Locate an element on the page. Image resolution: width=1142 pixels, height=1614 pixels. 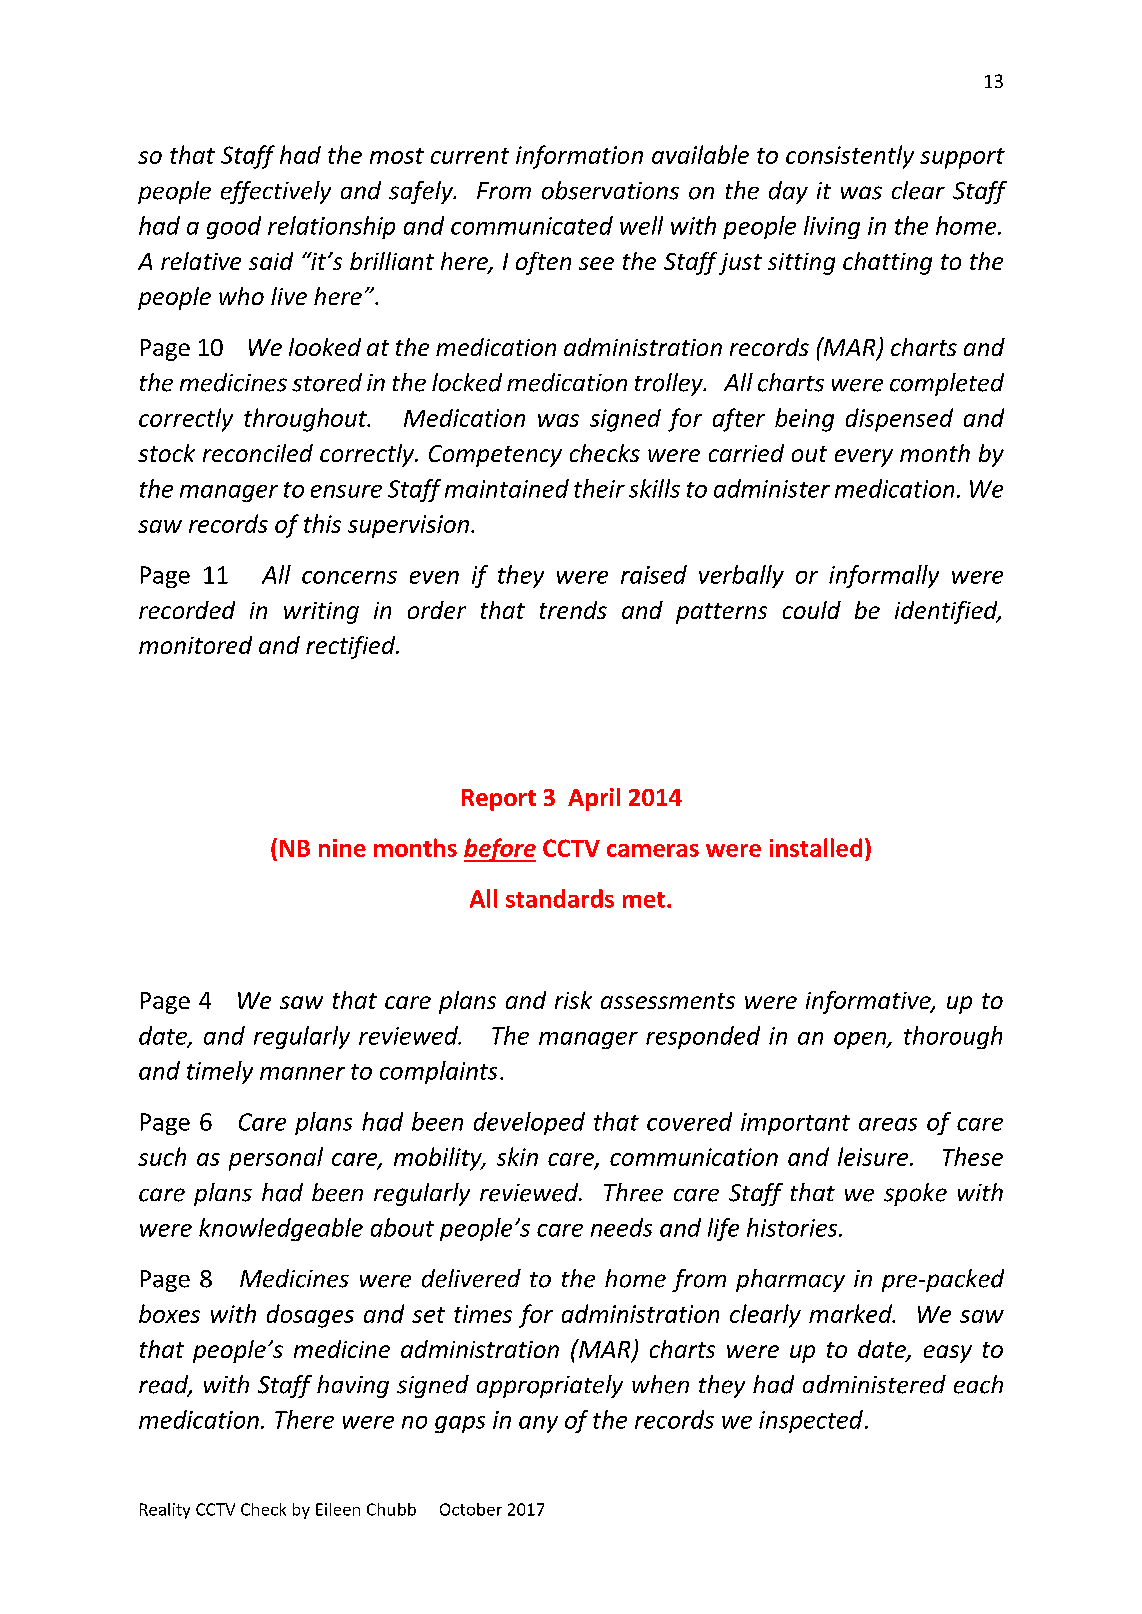
personal is located at coordinates (276, 1159).
